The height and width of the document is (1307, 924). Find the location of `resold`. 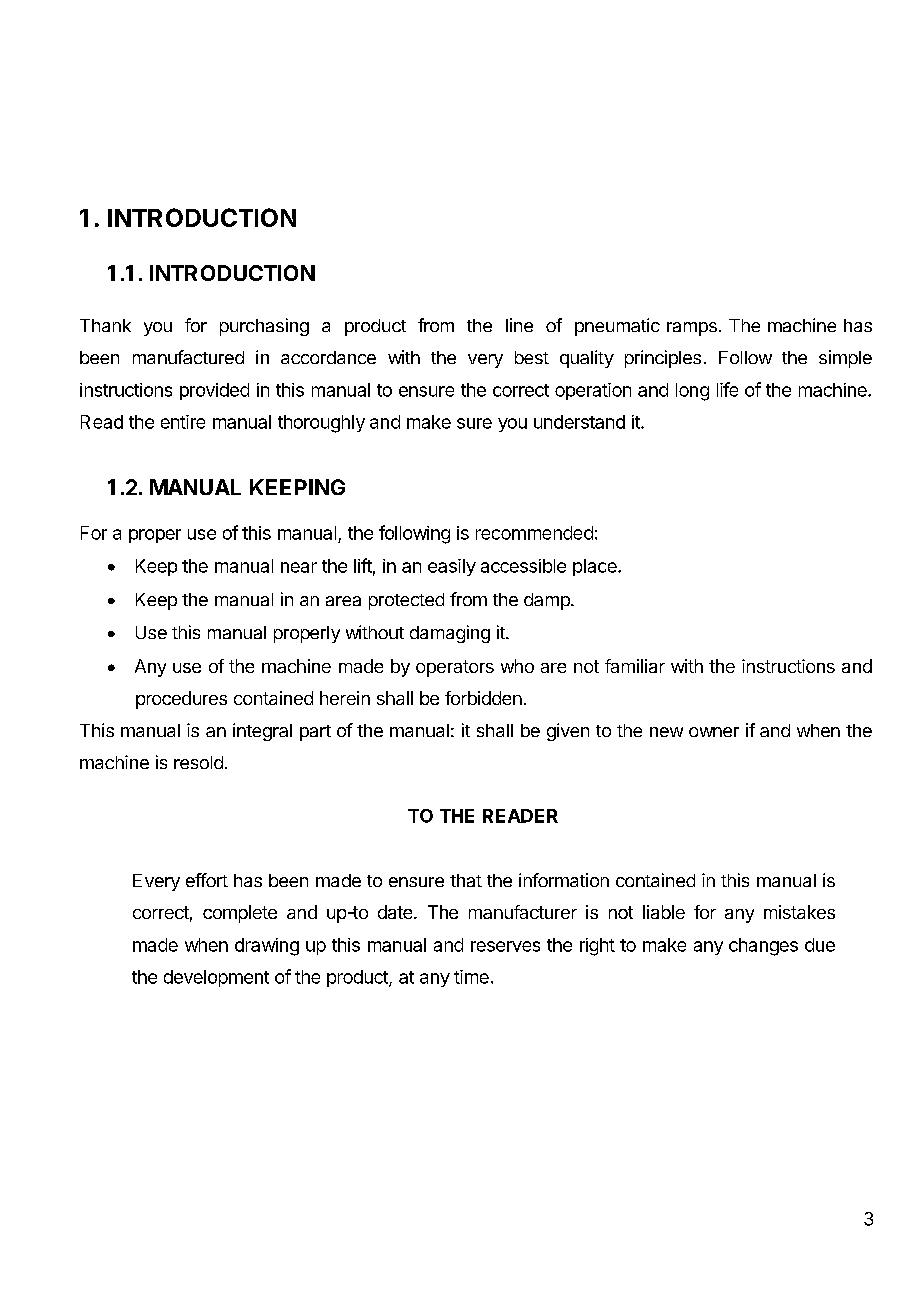

resold is located at coordinates (198, 762).
